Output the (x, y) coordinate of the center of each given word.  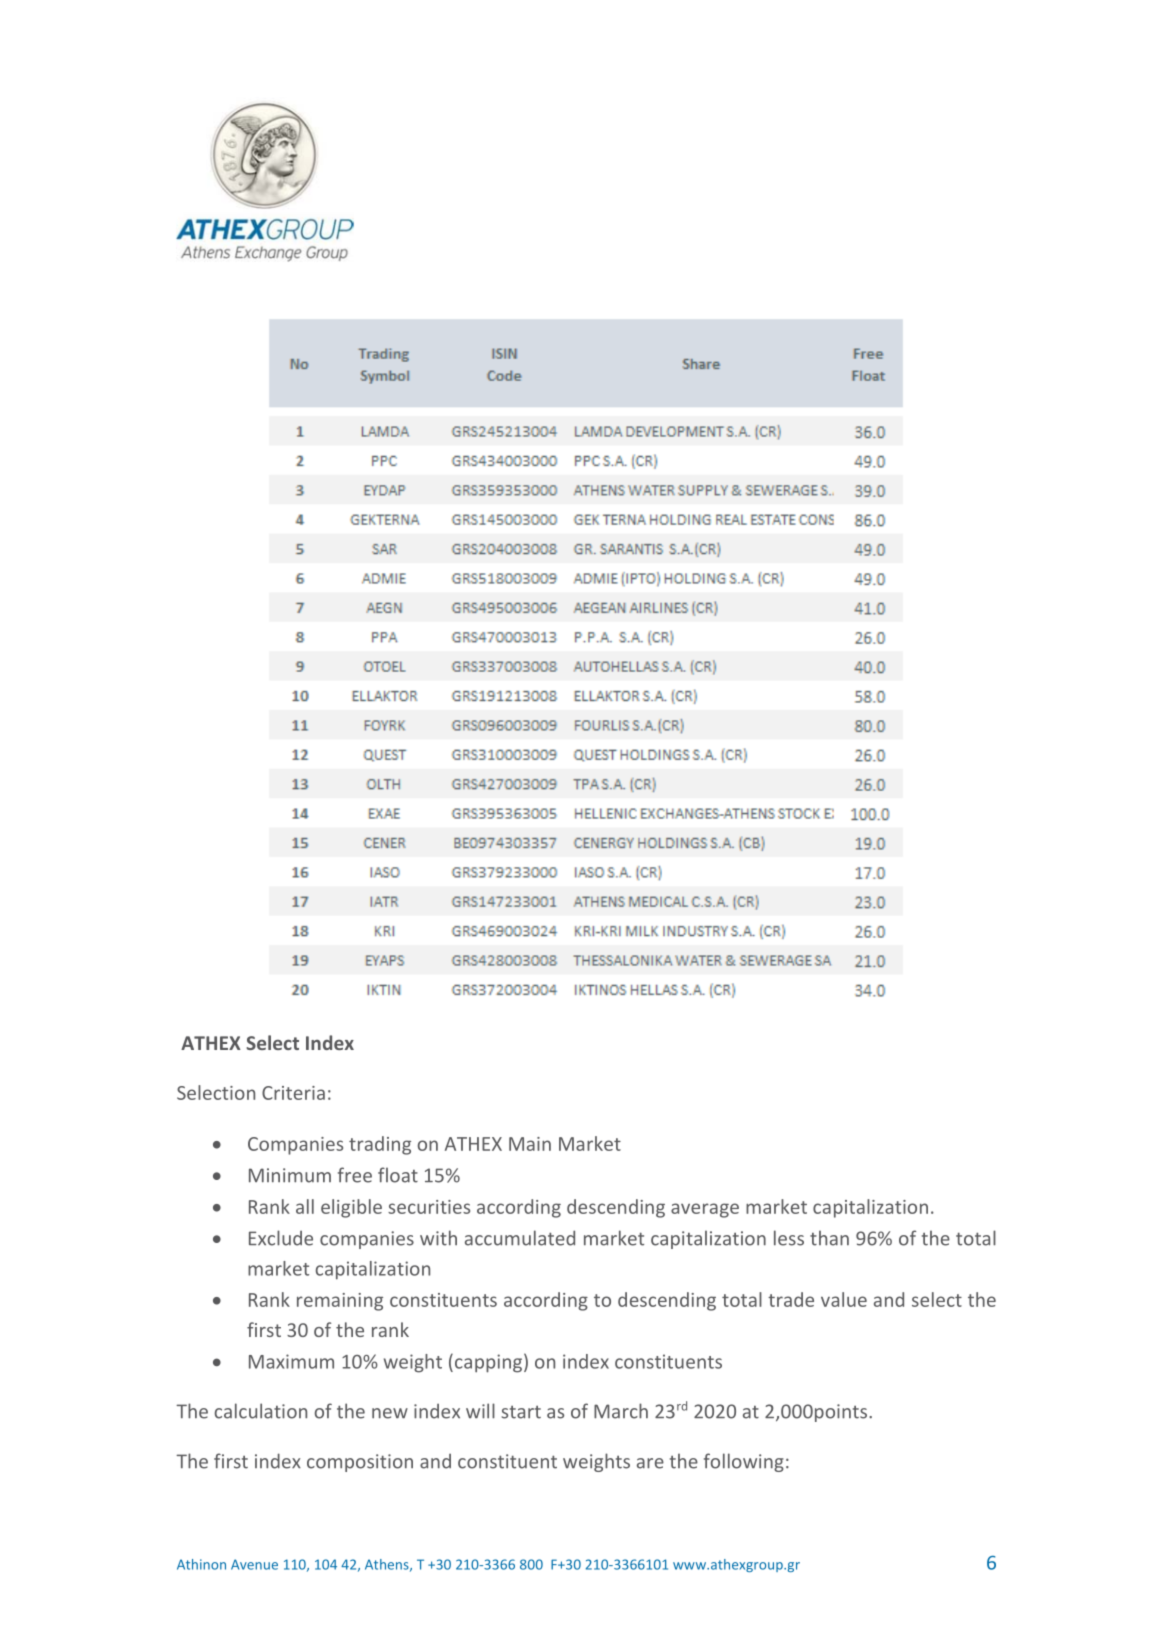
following (744, 1462)
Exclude (281, 1238)
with (438, 1238)
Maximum (291, 1361)
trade (791, 1299)
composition (360, 1463)
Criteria (293, 1093)
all (305, 1206)
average (705, 1210)
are (650, 1463)
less (789, 1238)
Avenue (254, 1564)
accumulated (520, 1238)
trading (380, 1145)
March (621, 1411)
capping (488, 1363)
